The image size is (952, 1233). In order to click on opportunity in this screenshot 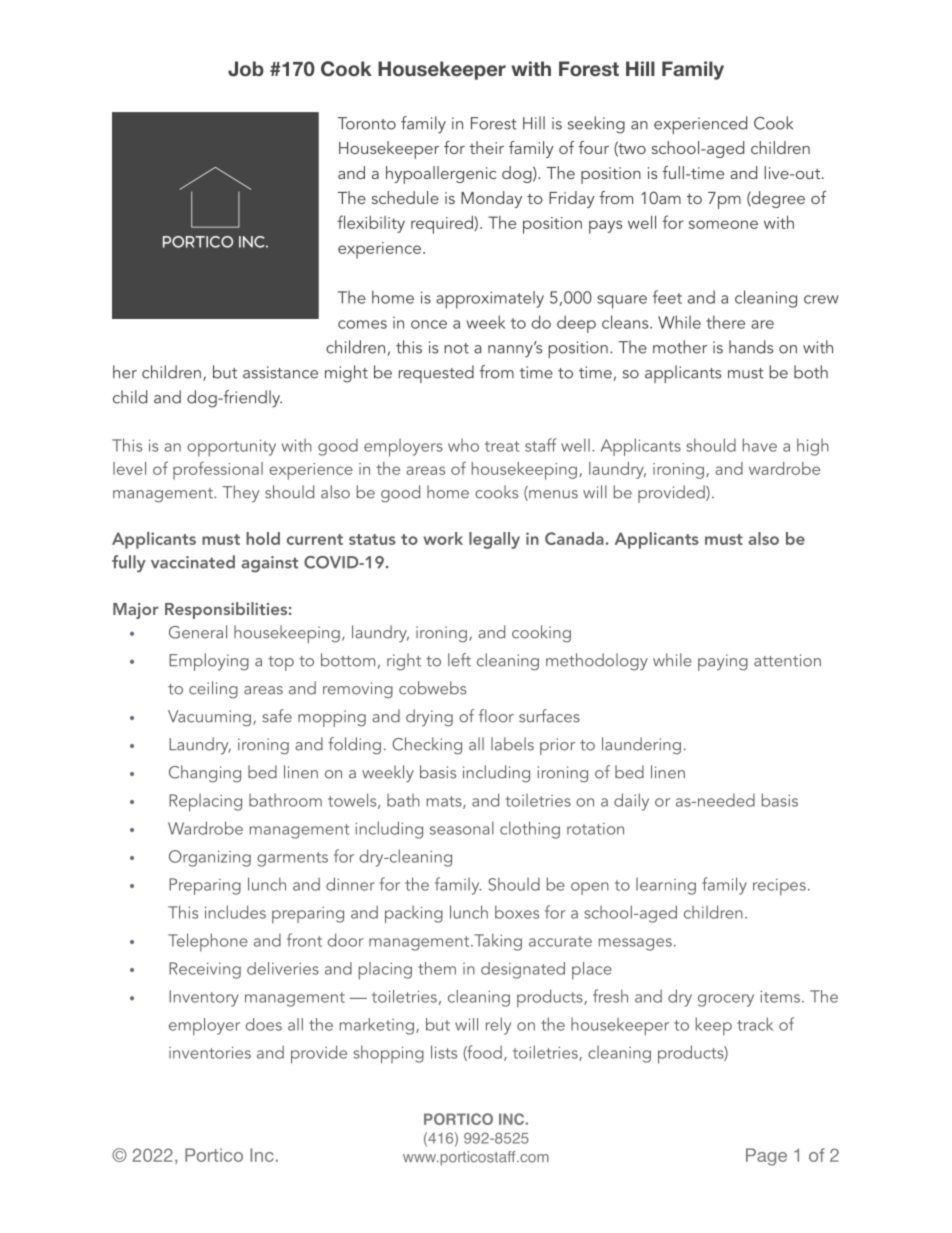, I will do `click(231, 448)`.
